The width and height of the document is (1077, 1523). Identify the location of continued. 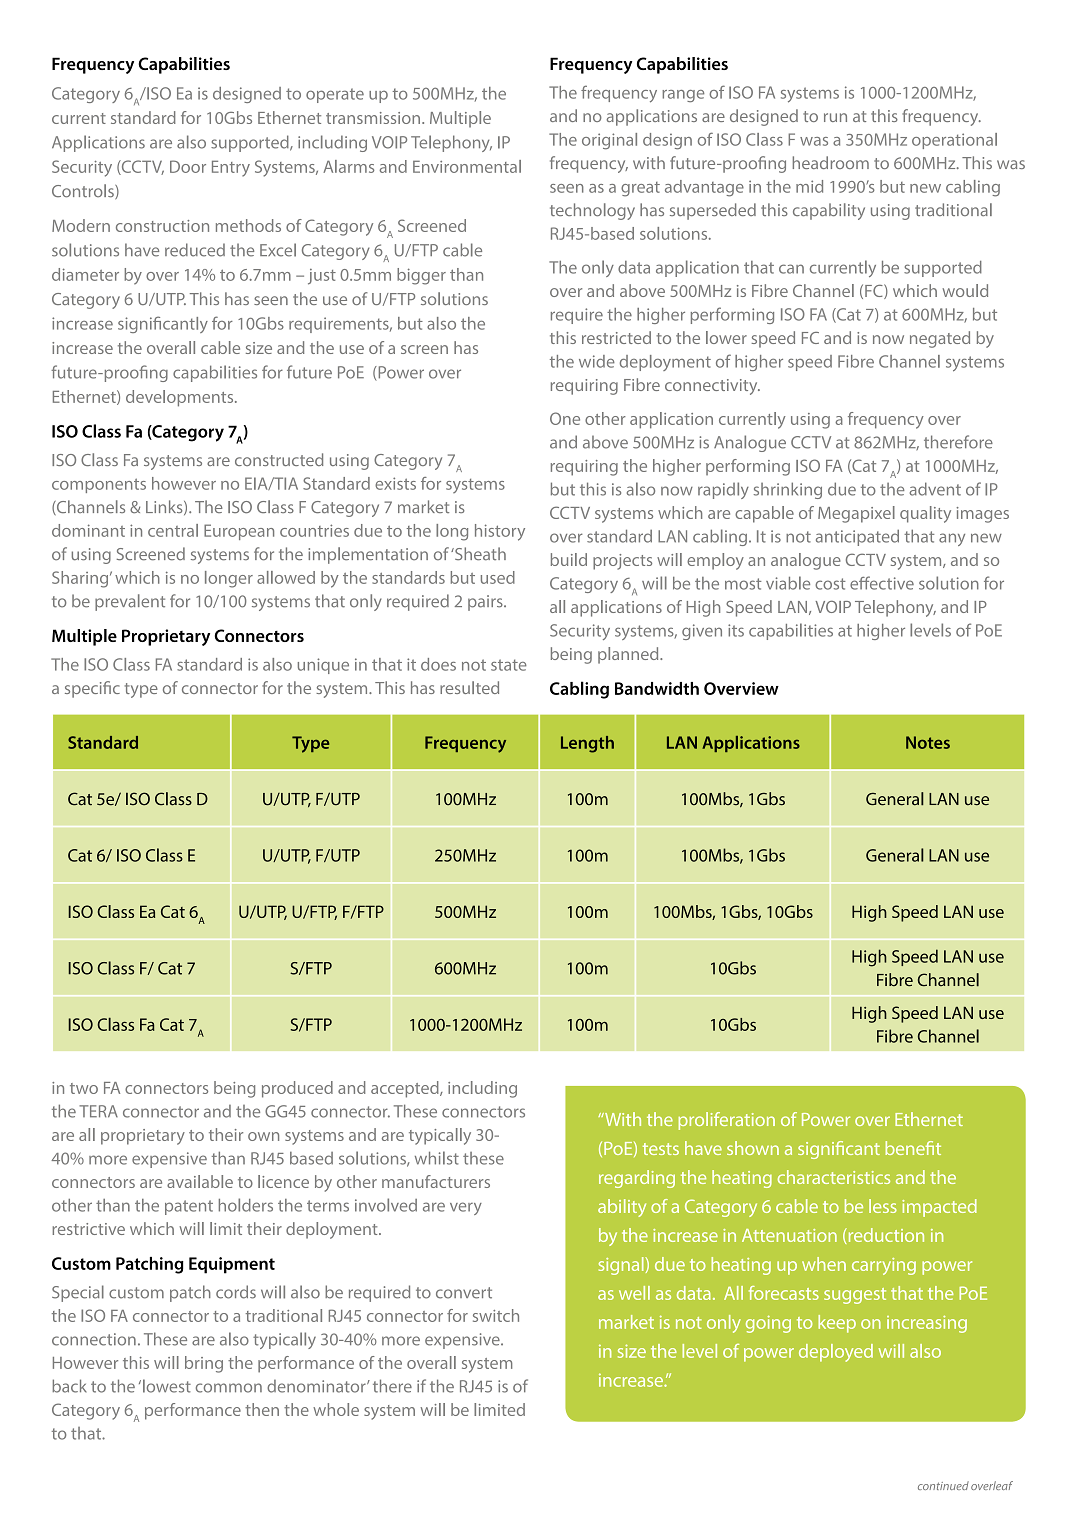
(943, 1485).
